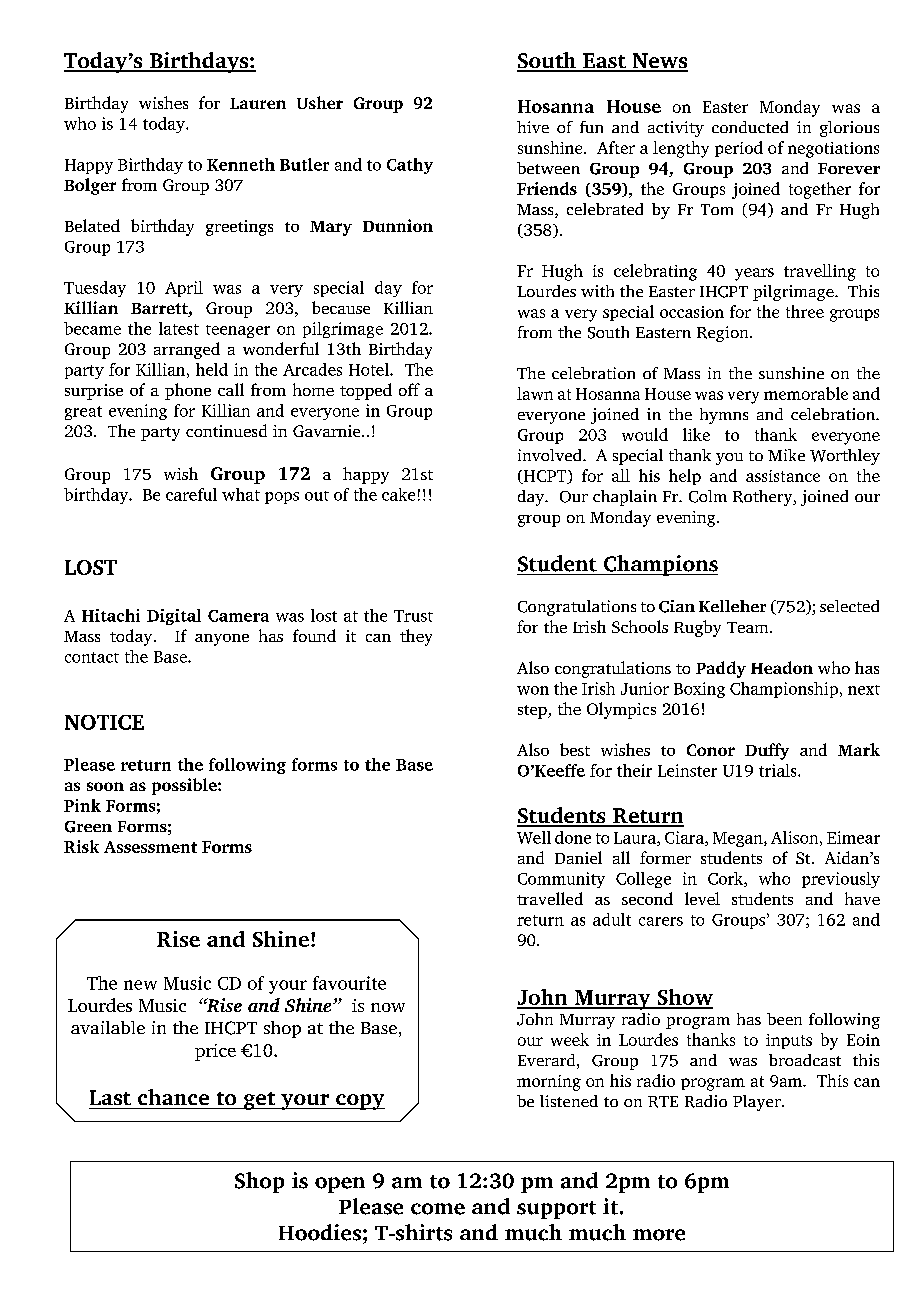 This document has width=924, height=1308. I want to click on Well, so click(534, 837).
